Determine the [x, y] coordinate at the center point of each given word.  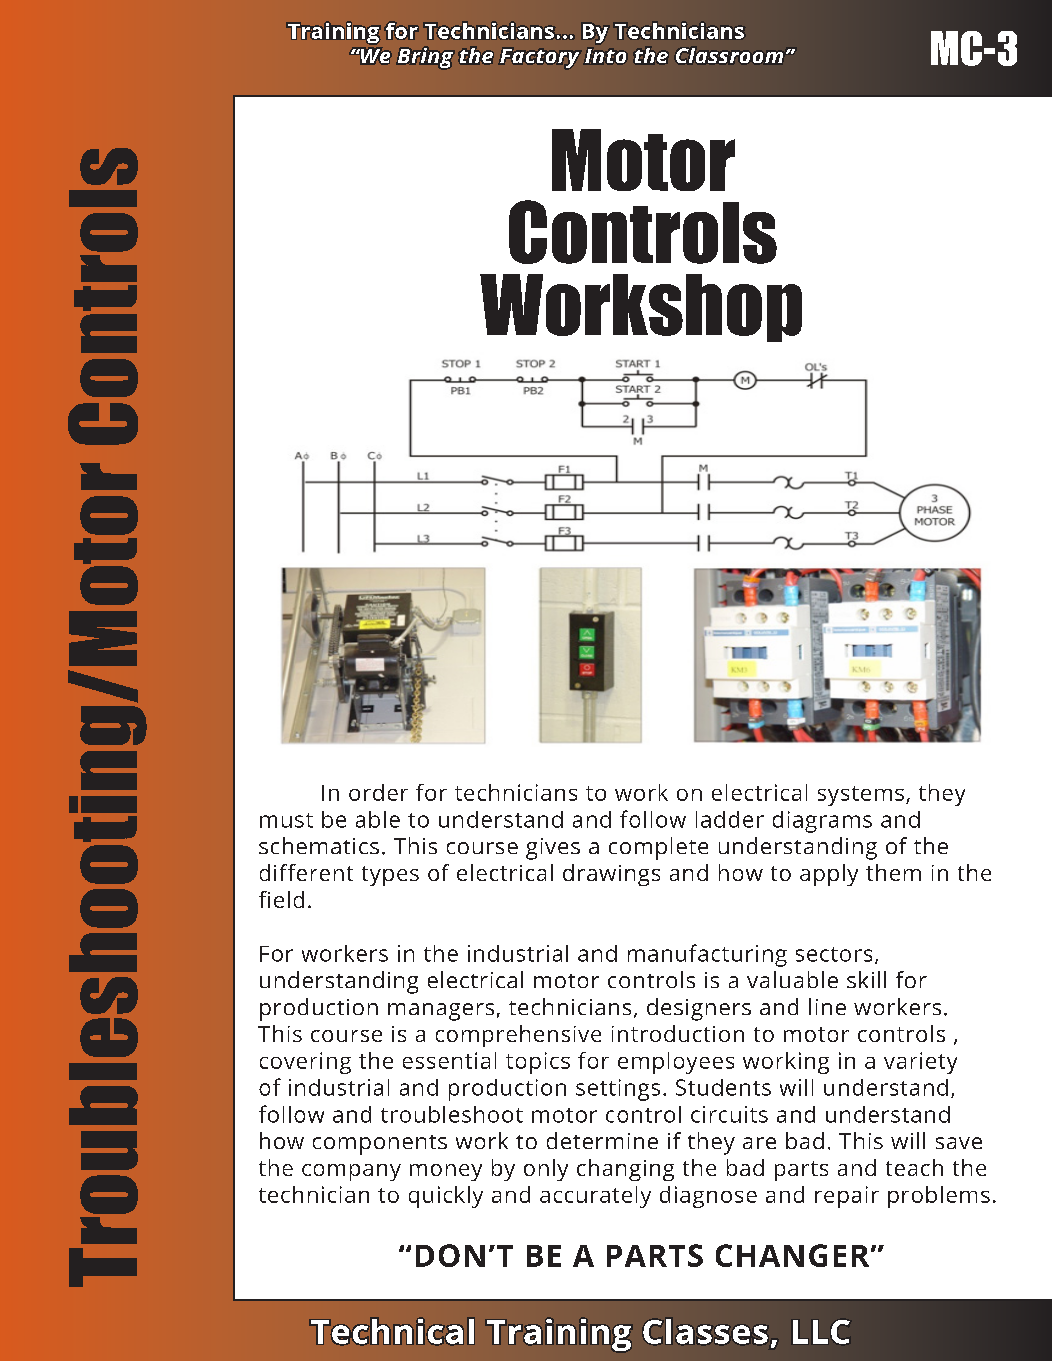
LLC [821, 1332]
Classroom [729, 55]
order [378, 792]
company [351, 1172]
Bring [425, 58]
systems [861, 796]
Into [605, 56]
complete [658, 848]
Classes [705, 1331]
